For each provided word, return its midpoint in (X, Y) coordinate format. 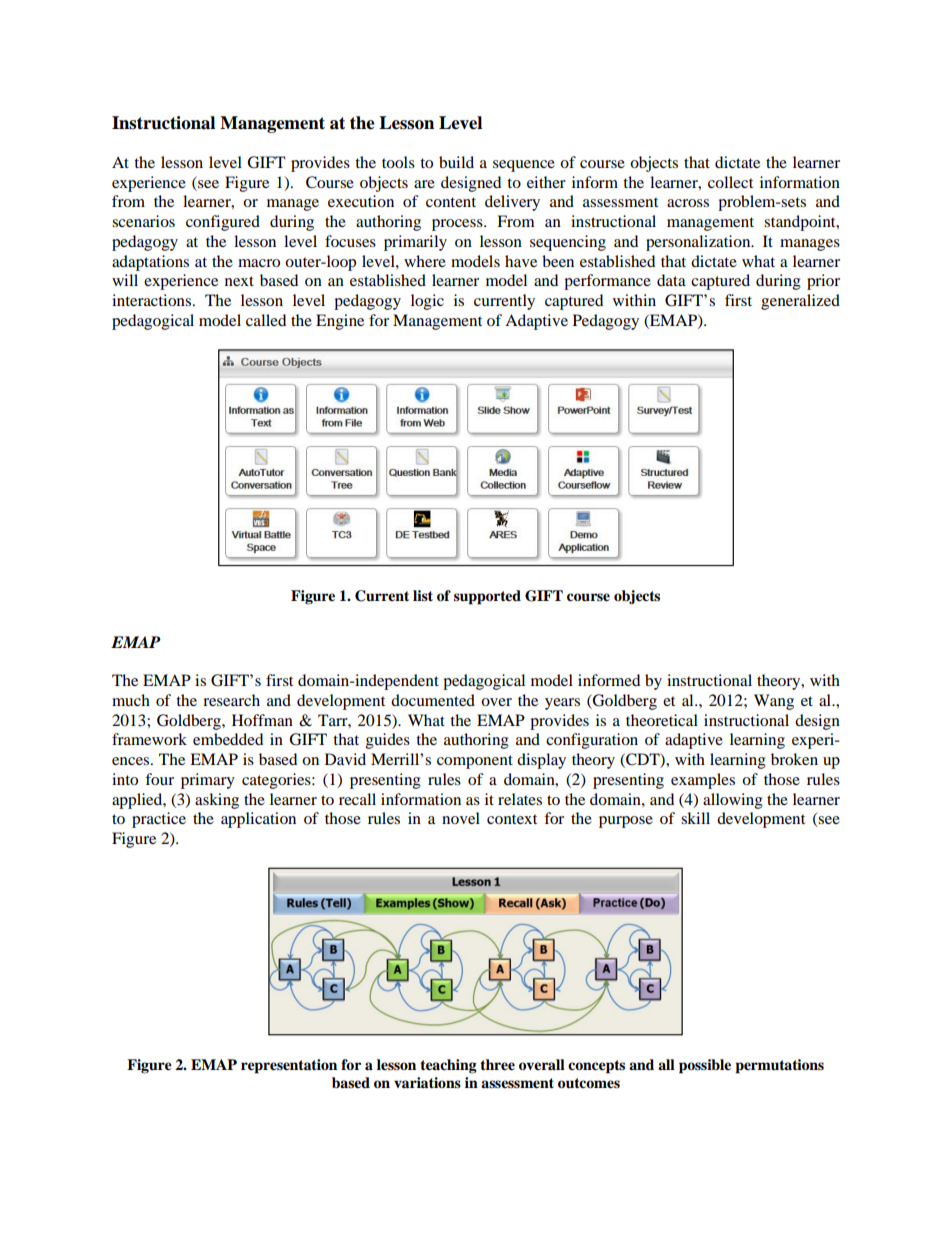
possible (705, 1066)
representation (289, 1066)
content (451, 202)
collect (730, 182)
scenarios (143, 221)
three (497, 1065)
